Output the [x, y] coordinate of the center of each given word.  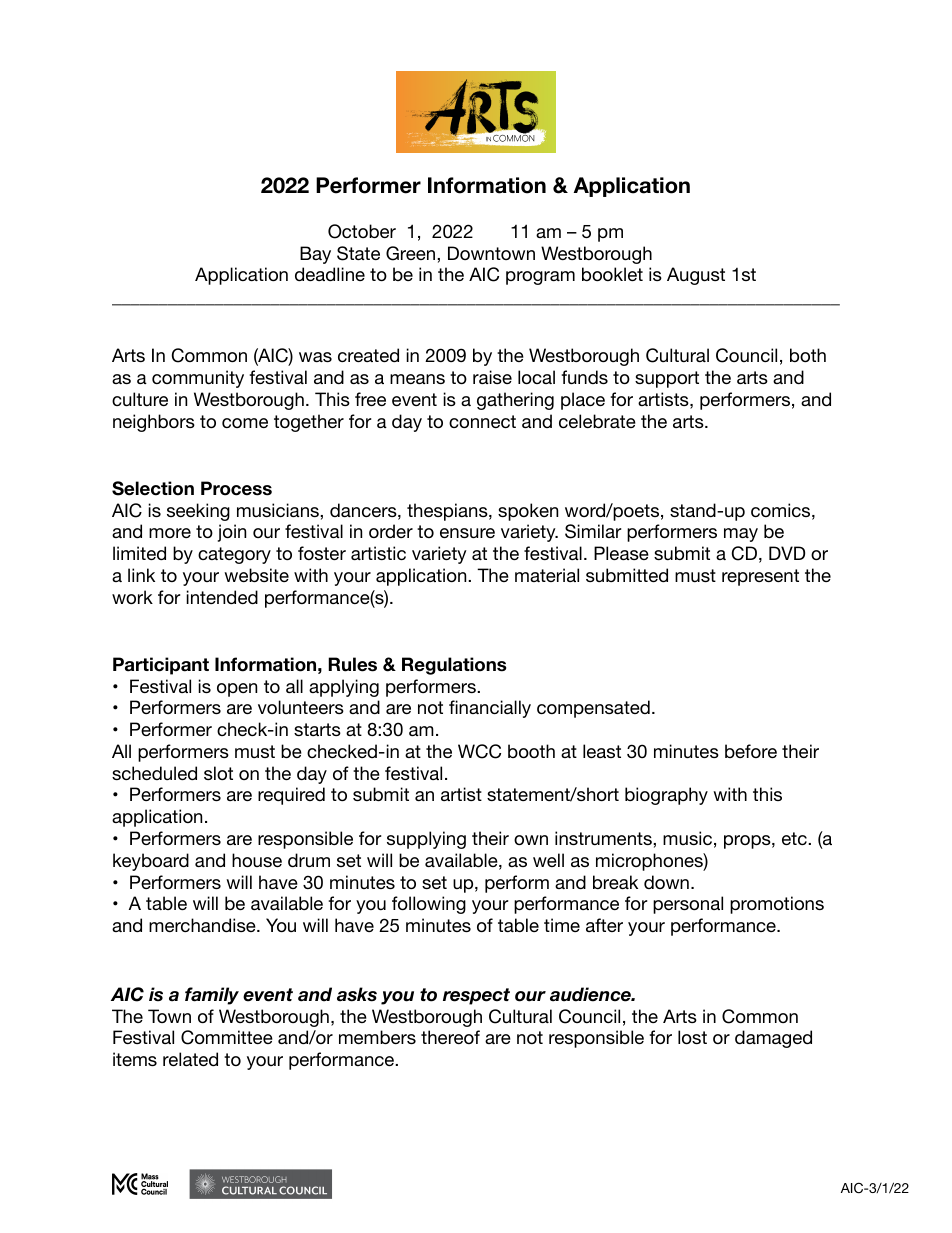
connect [482, 421]
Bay [315, 255]
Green [412, 253]
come [245, 423]
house [257, 860]
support [667, 379]
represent [760, 577]
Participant [161, 666]
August [696, 276]
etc [795, 838]
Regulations [454, 666]
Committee [227, 1037]
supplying [426, 840]
